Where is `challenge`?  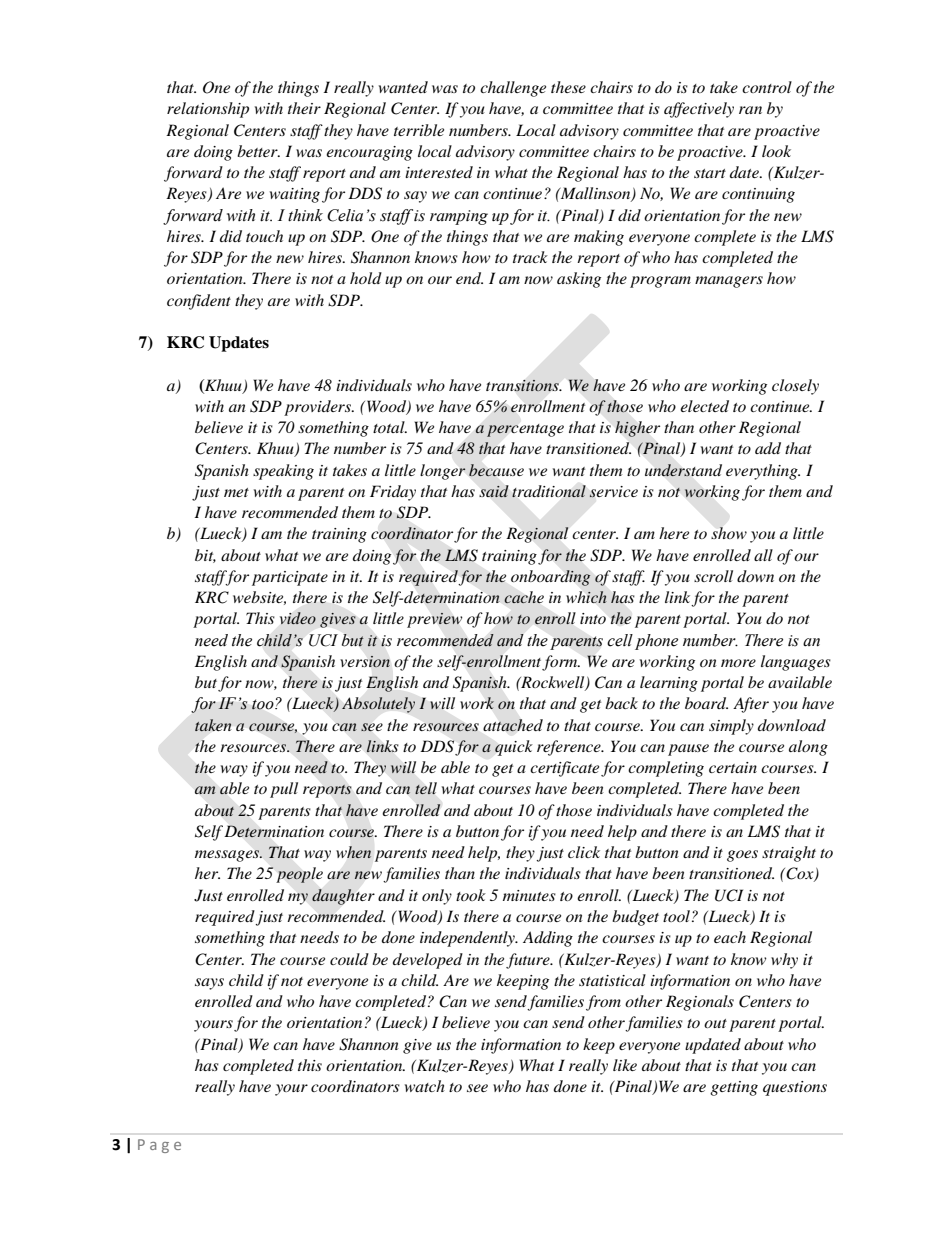
challenge is located at coordinates (513, 89).
